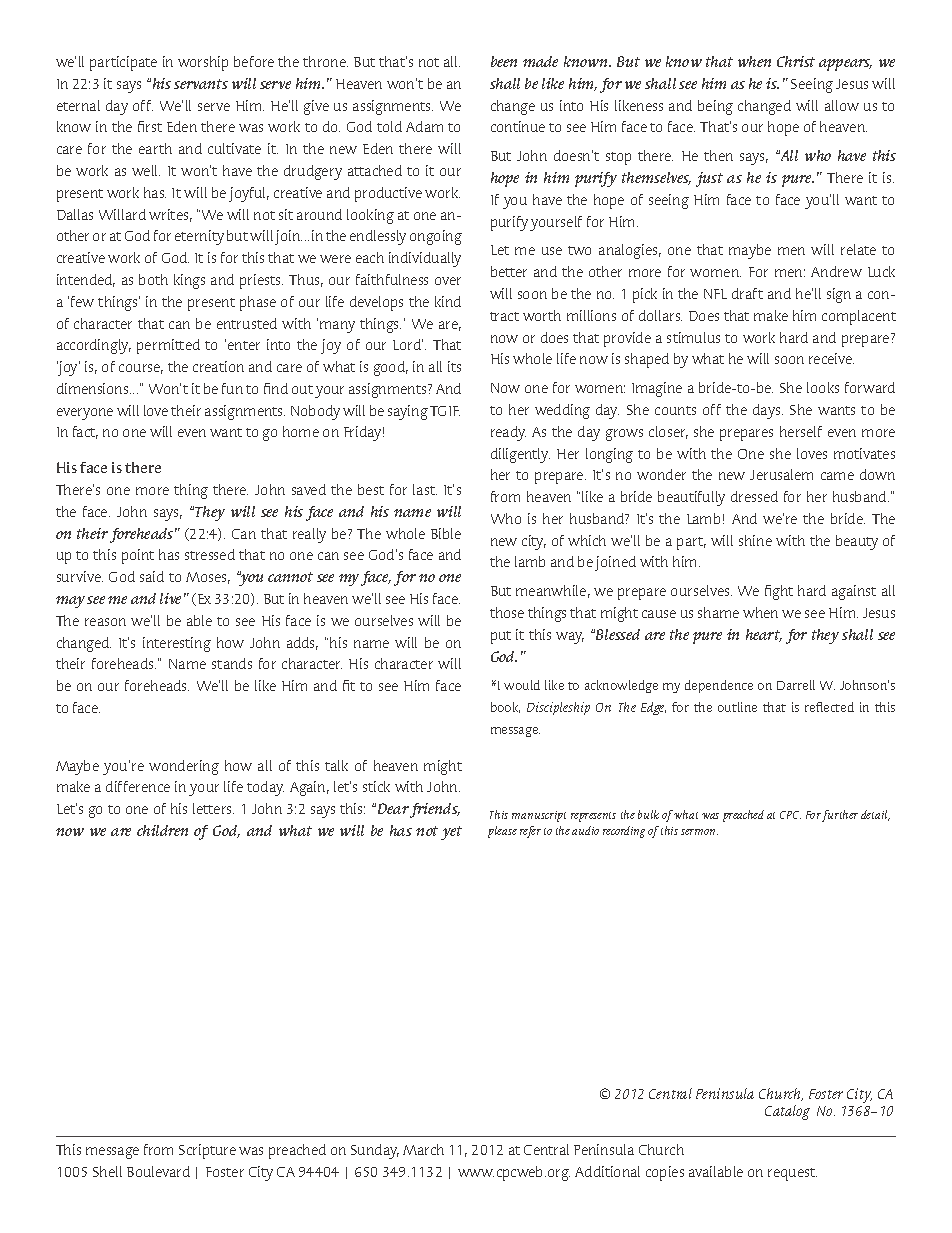 This screenshot has height=1233, width=952. Describe the element at coordinates (796, 61) in the screenshot. I see `Christ` at that location.
